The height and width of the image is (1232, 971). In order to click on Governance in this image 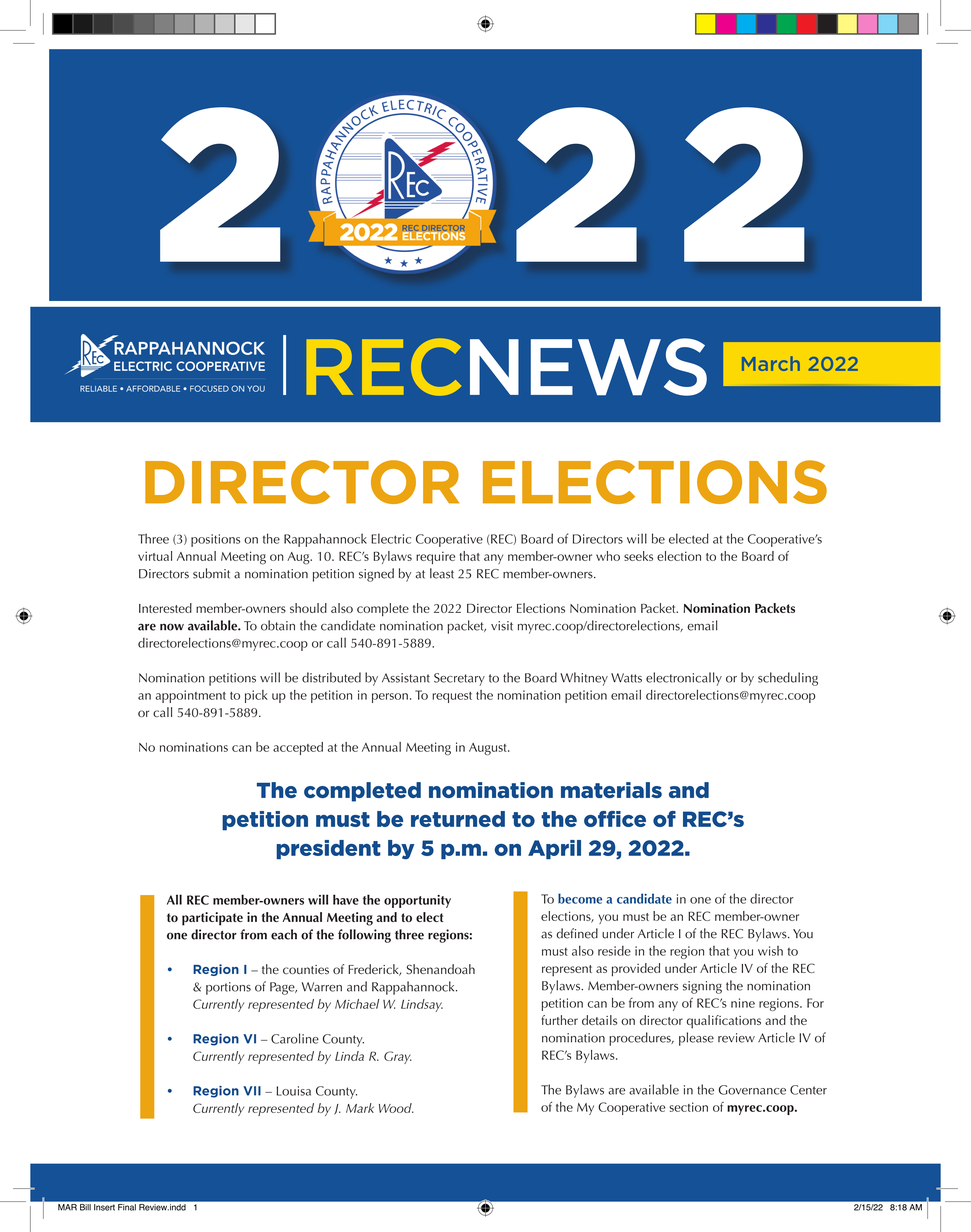, I will do `click(752, 1090)`.
